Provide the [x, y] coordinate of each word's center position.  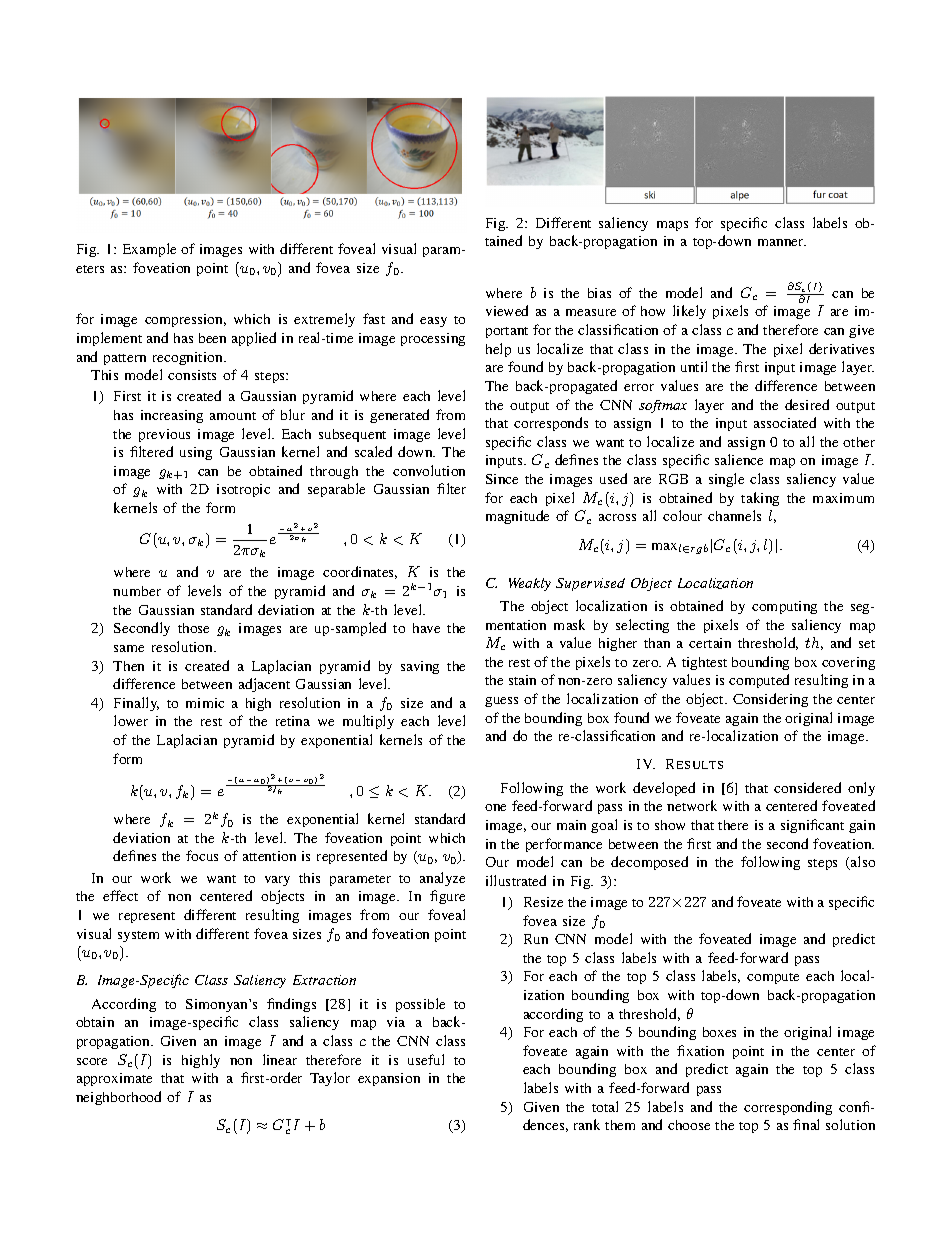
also [862, 863]
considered [807, 787]
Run [536, 939]
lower [131, 720]
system [138, 936]
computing [784, 607]
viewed [507, 310]
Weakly [530, 584]
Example [149, 250]
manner [782, 242]
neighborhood [118, 1098]
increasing [172, 416]
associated [785, 422]
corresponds [551, 424]
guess [501, 702]
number [137, 591]
